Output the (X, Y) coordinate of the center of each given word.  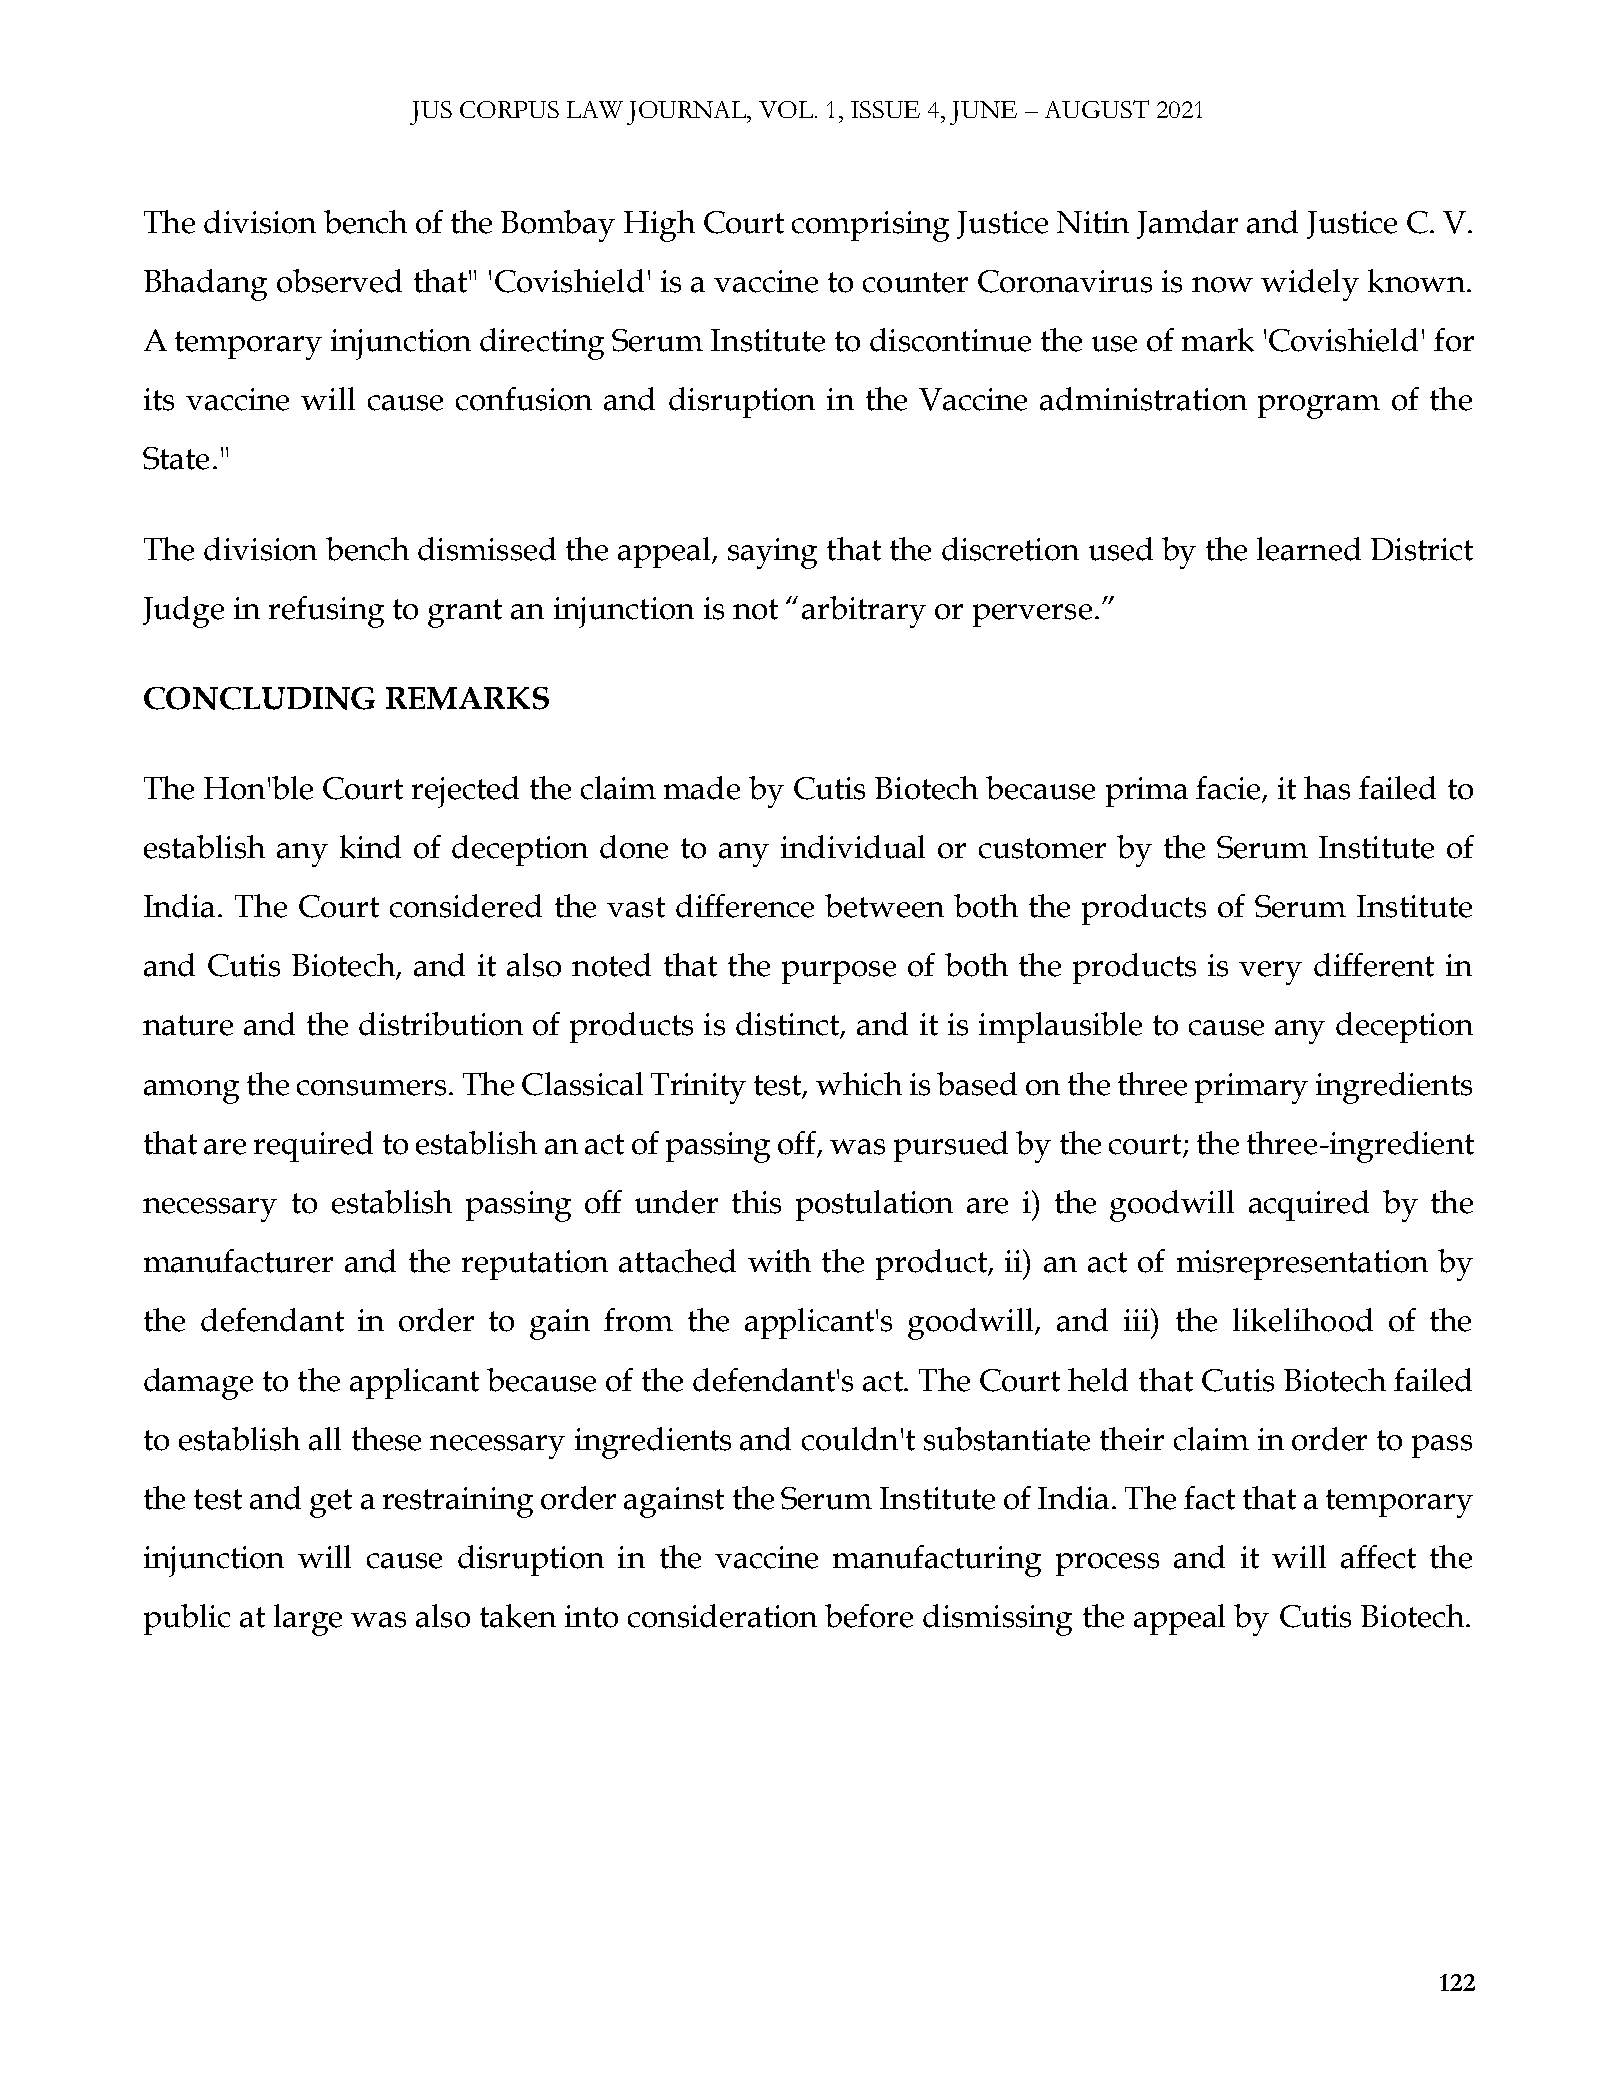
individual (853, 847)
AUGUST (1097, 109)
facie (1229, 789)
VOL (787, 109)
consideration (722, 1616)
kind (370, 847)
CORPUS (509, 109)
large (308, 1620)
